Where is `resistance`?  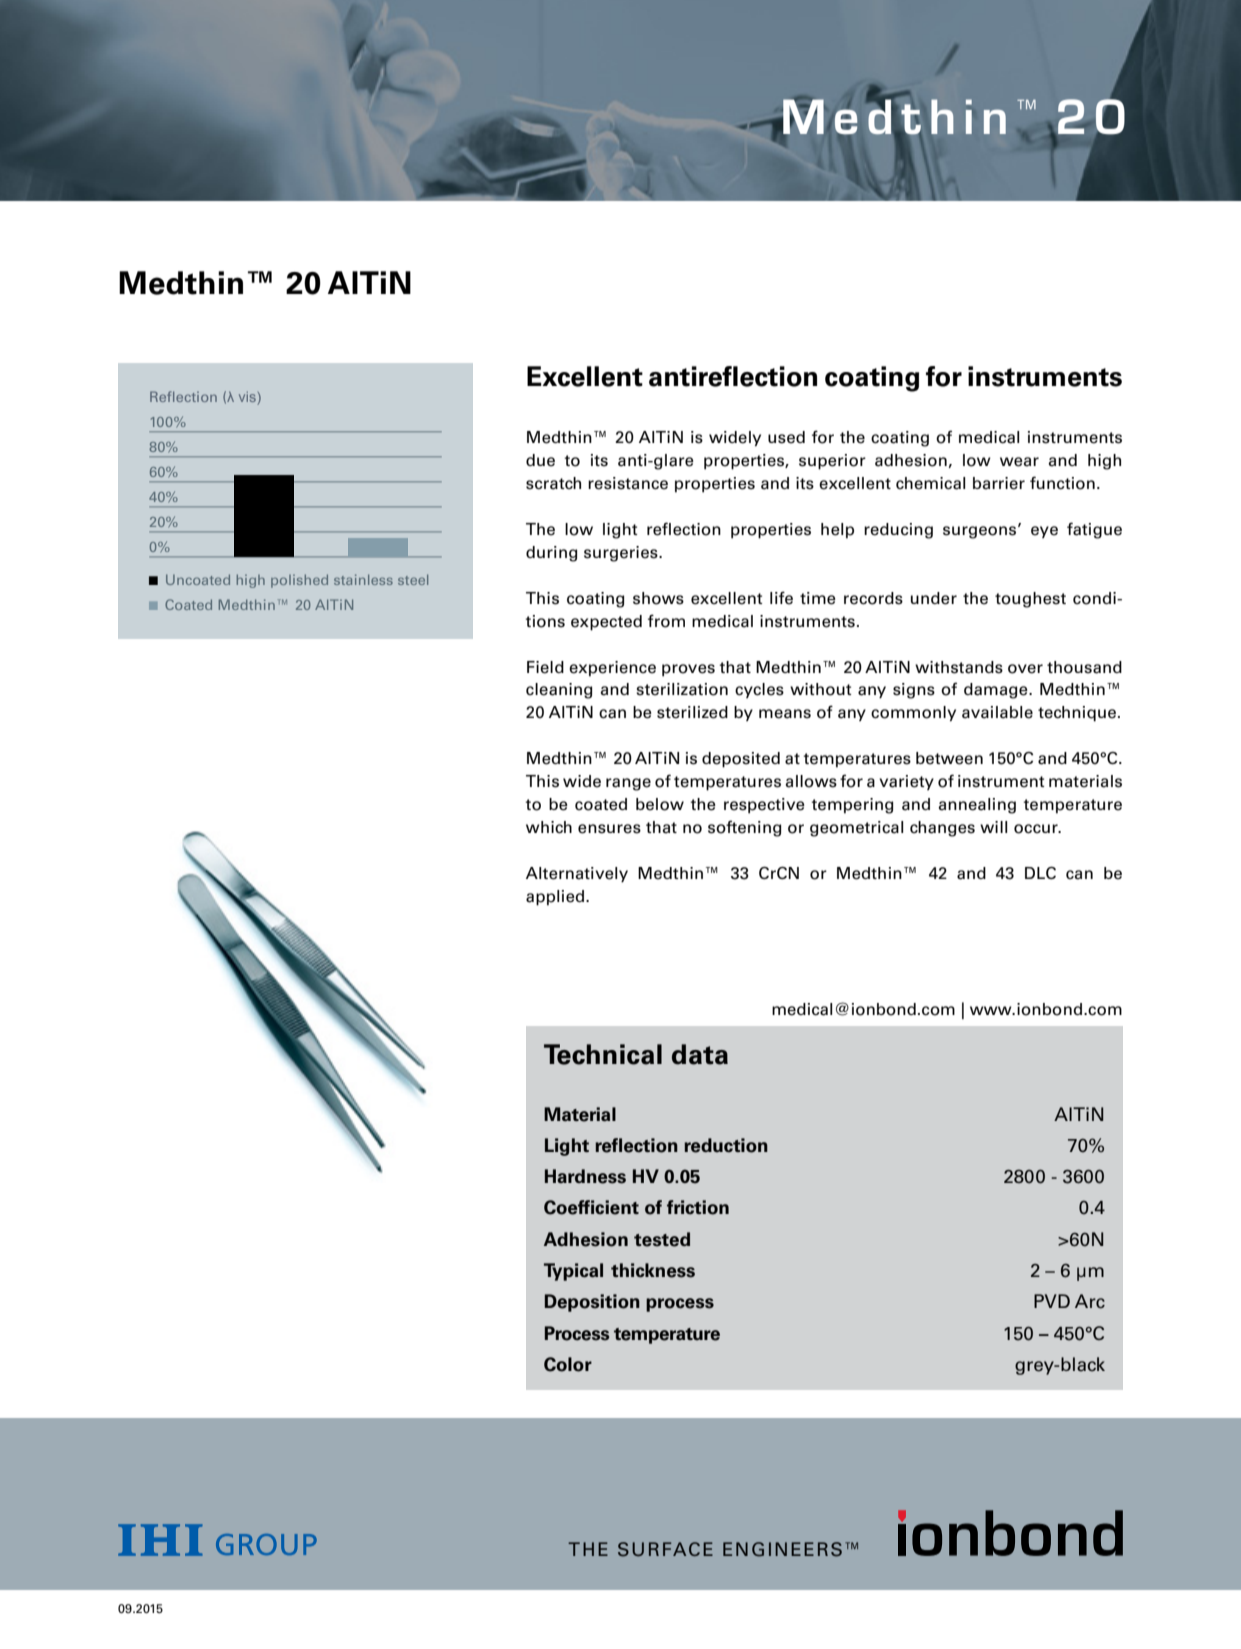
resistance is located at coordinates (628, 483).
